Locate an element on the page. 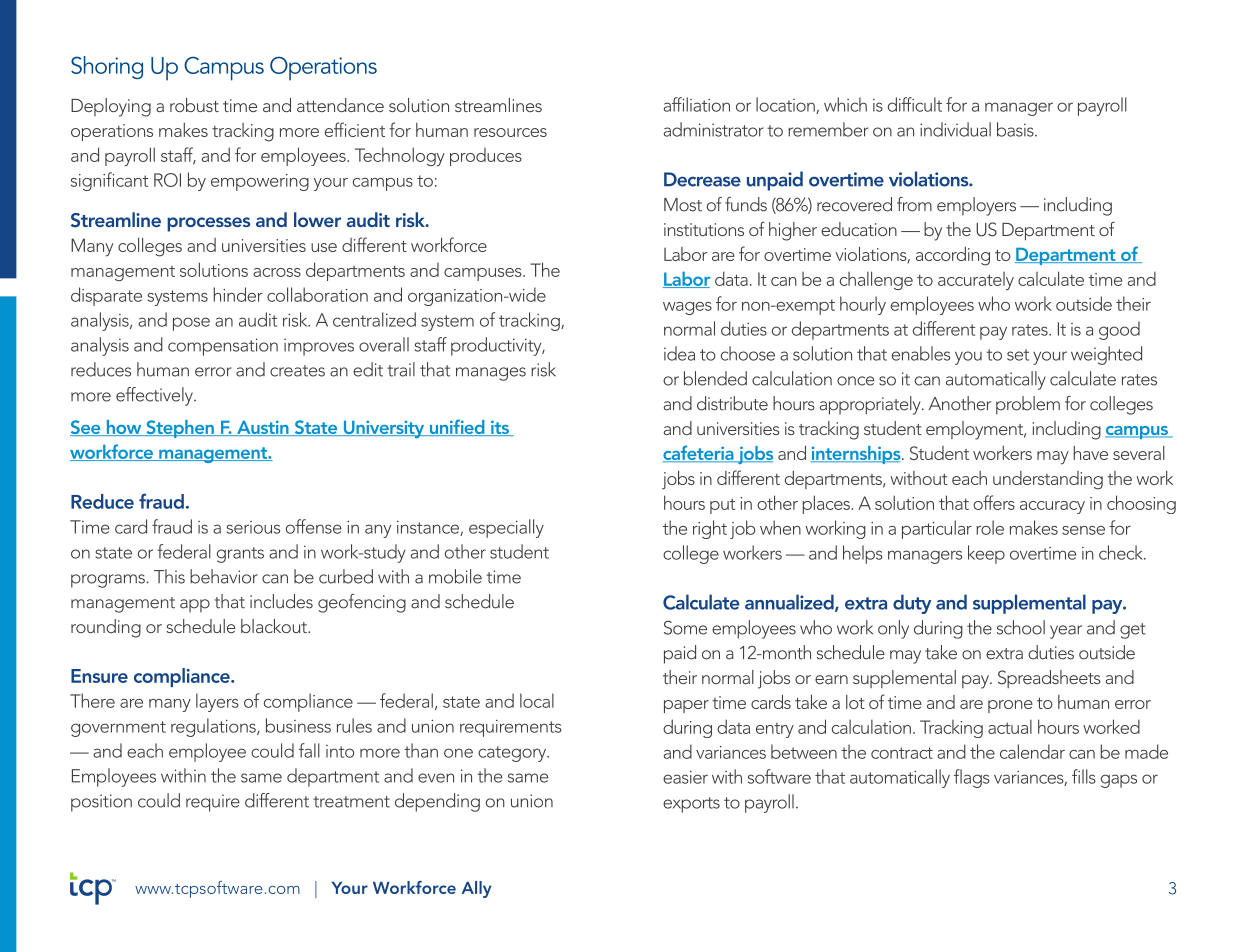 The image size is (1233, 952). robust is located at coordinates (194, 105).
